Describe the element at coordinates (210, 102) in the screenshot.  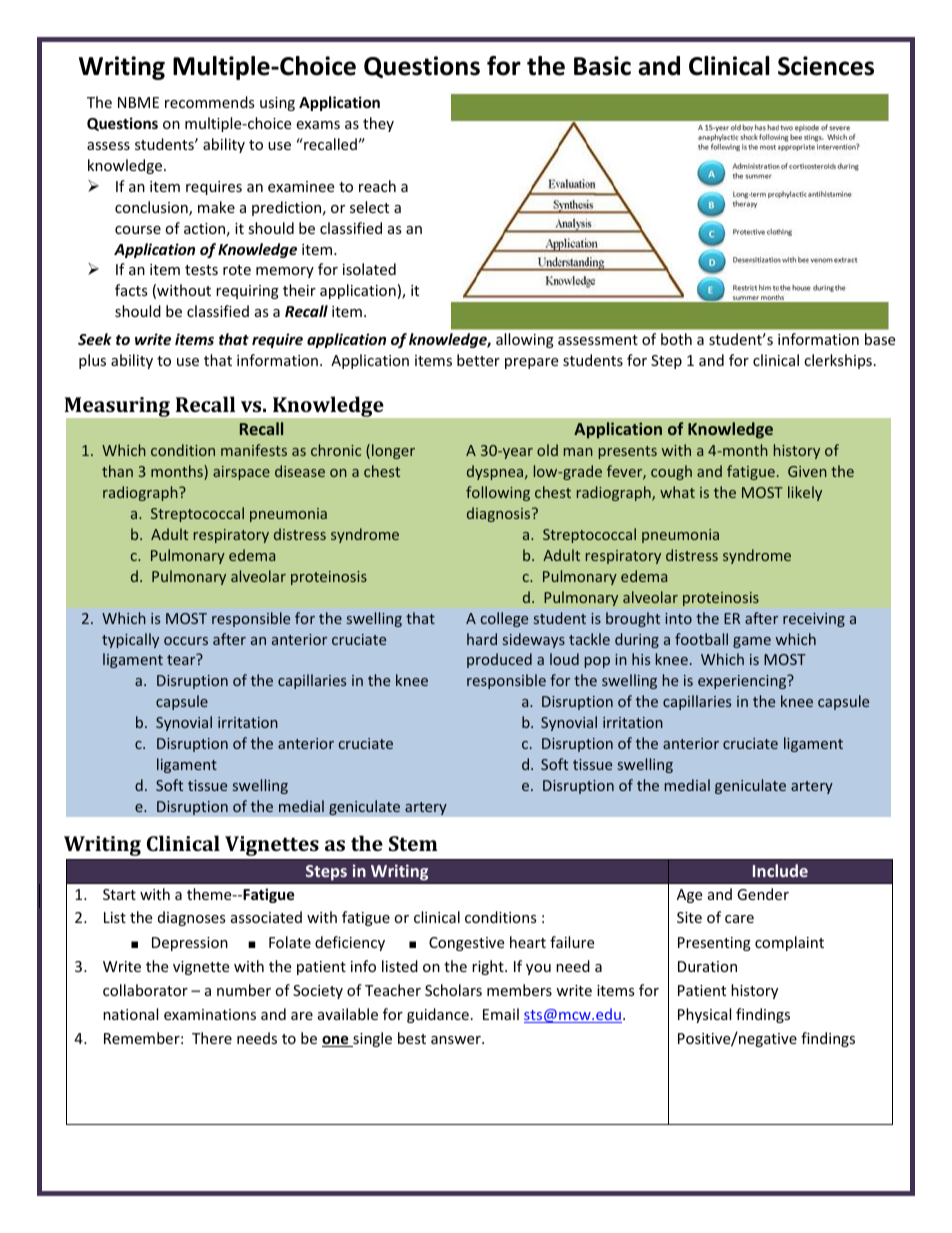
I see `recommends` at that location.
